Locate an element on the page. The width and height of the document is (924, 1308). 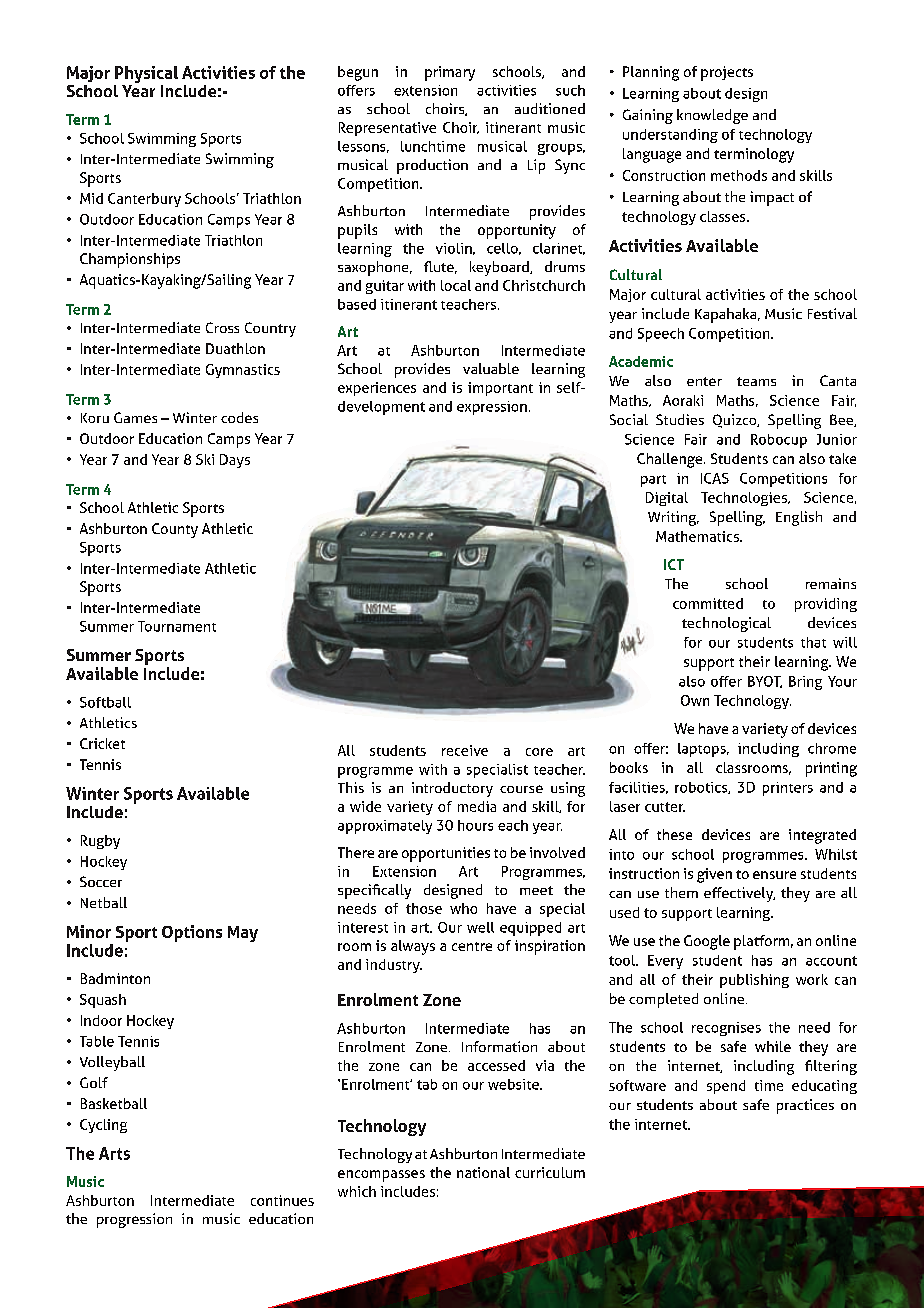
Tournament is located at coordinates (177, 626).
